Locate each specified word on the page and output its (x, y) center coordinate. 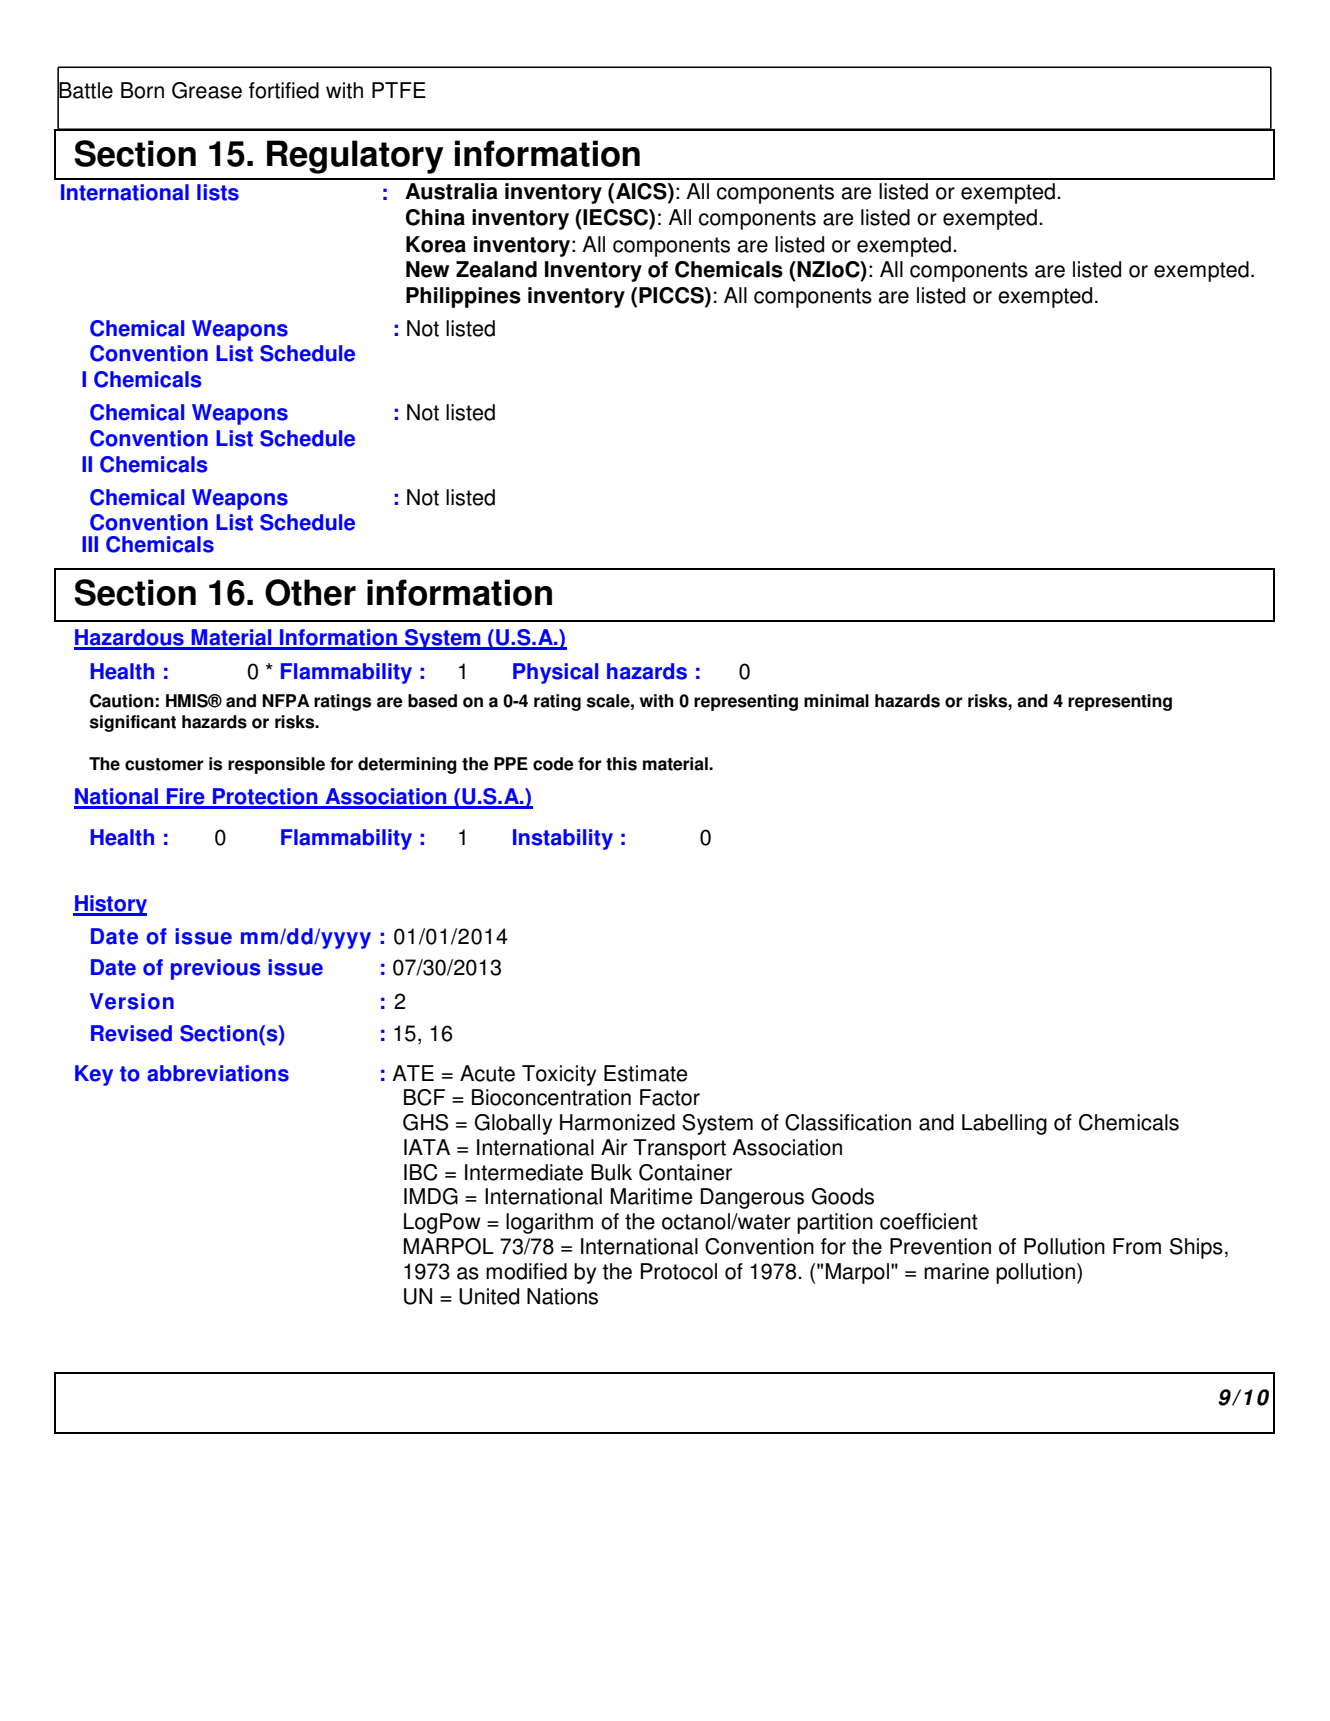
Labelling (1004, 1124)
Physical (555, 673)
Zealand (496, 269)
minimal (836, 701)
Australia (451, 191)
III (90, 544)
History (110, 905)
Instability (563, 839)
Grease (207, 90)
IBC (421, 1172)
